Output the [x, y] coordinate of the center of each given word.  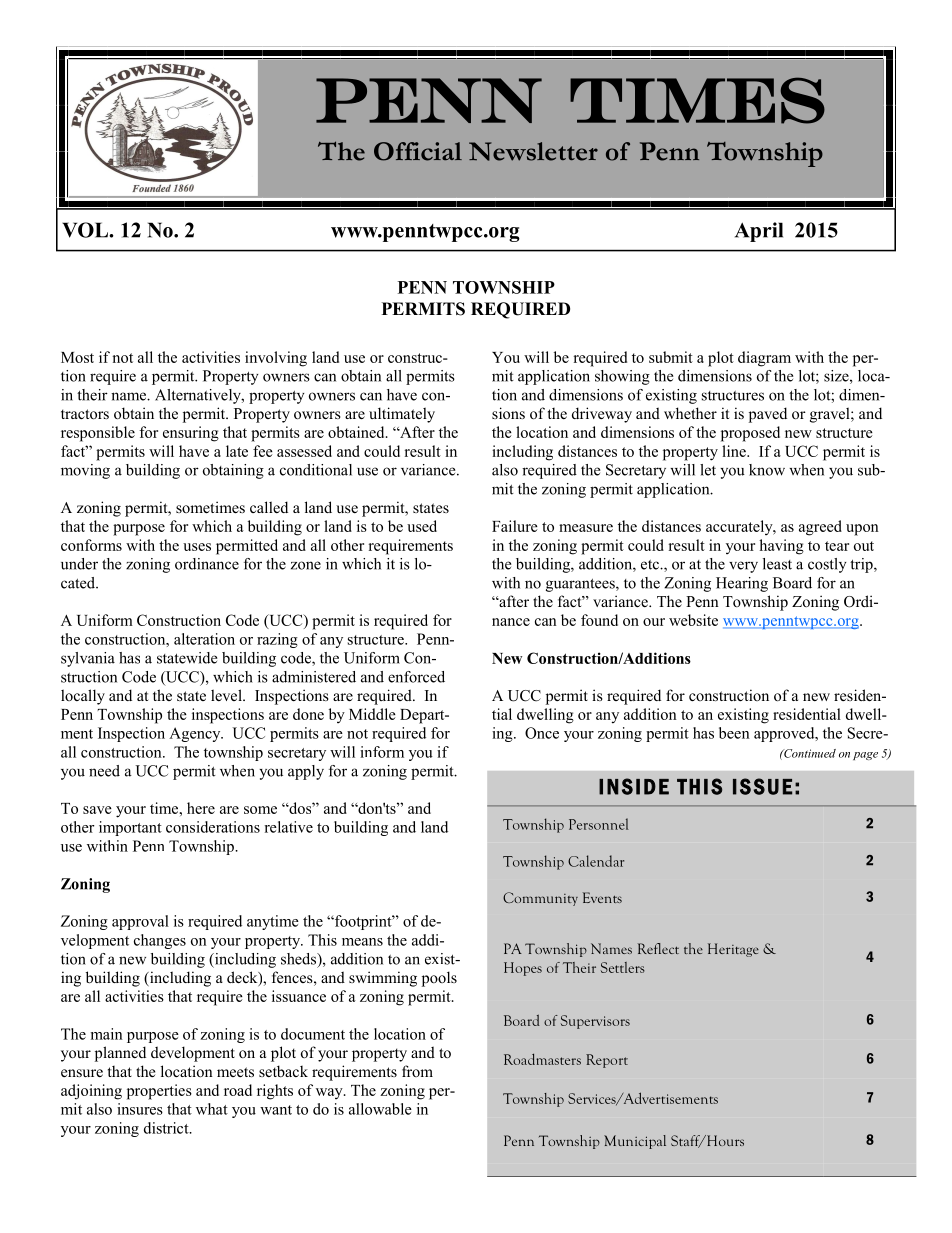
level [227, 695]
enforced [416, 677]
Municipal [635, 1142]
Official [418, 151]
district [167, 1128]
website [693, 620]
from [417, 1071]
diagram [764, 359]
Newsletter [533, 151]
